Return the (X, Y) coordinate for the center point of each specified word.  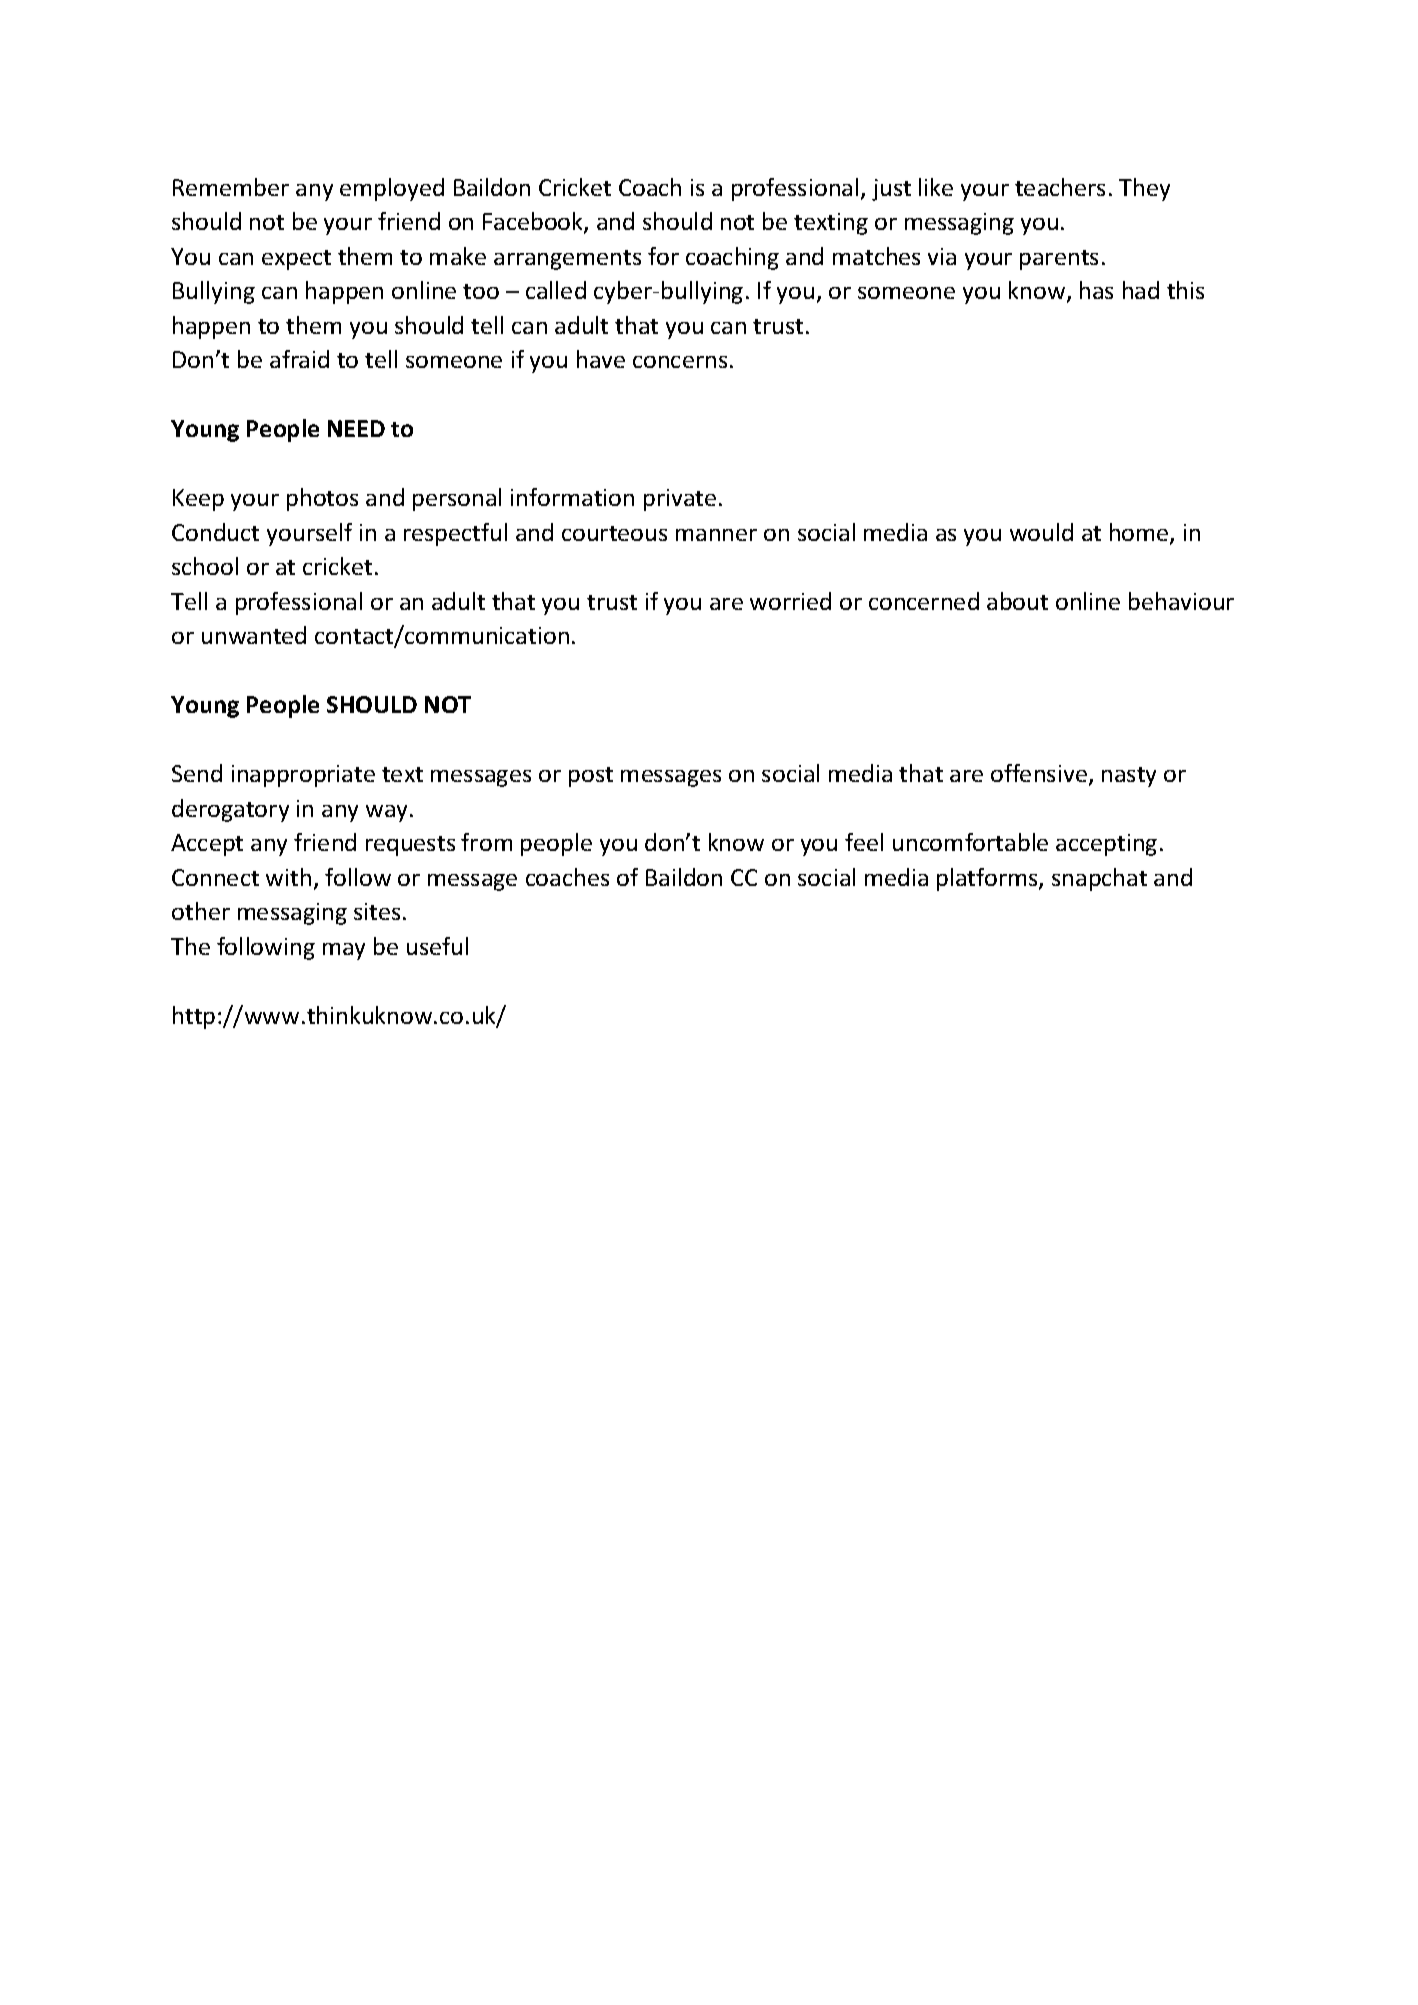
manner (716, 535)
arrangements (567, 260)
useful (437, 946)
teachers (1060, 187)
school (205, 566)
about (1017, 601)
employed (392, 189)
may (344, 951)
